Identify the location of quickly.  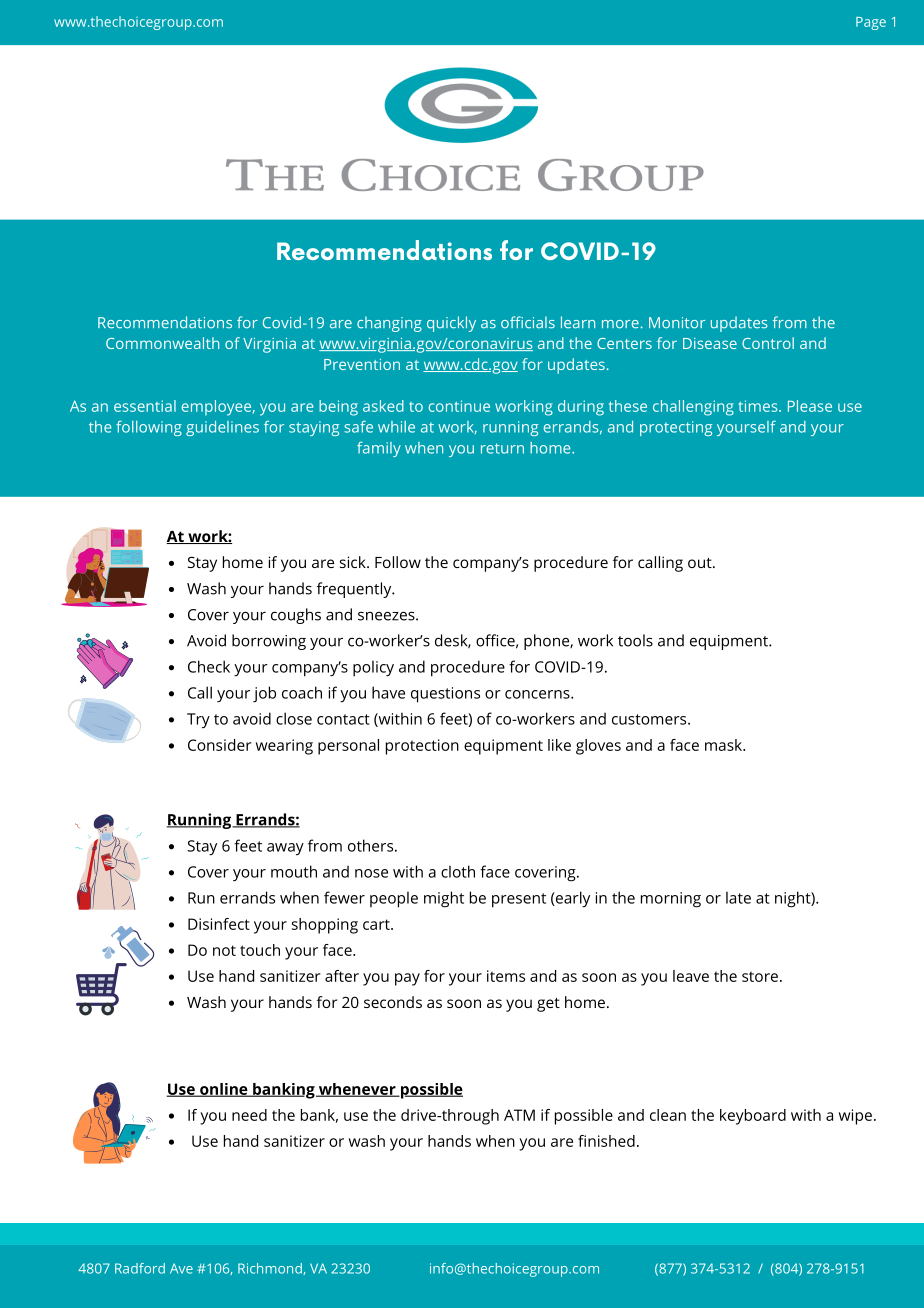
(451, 324).
